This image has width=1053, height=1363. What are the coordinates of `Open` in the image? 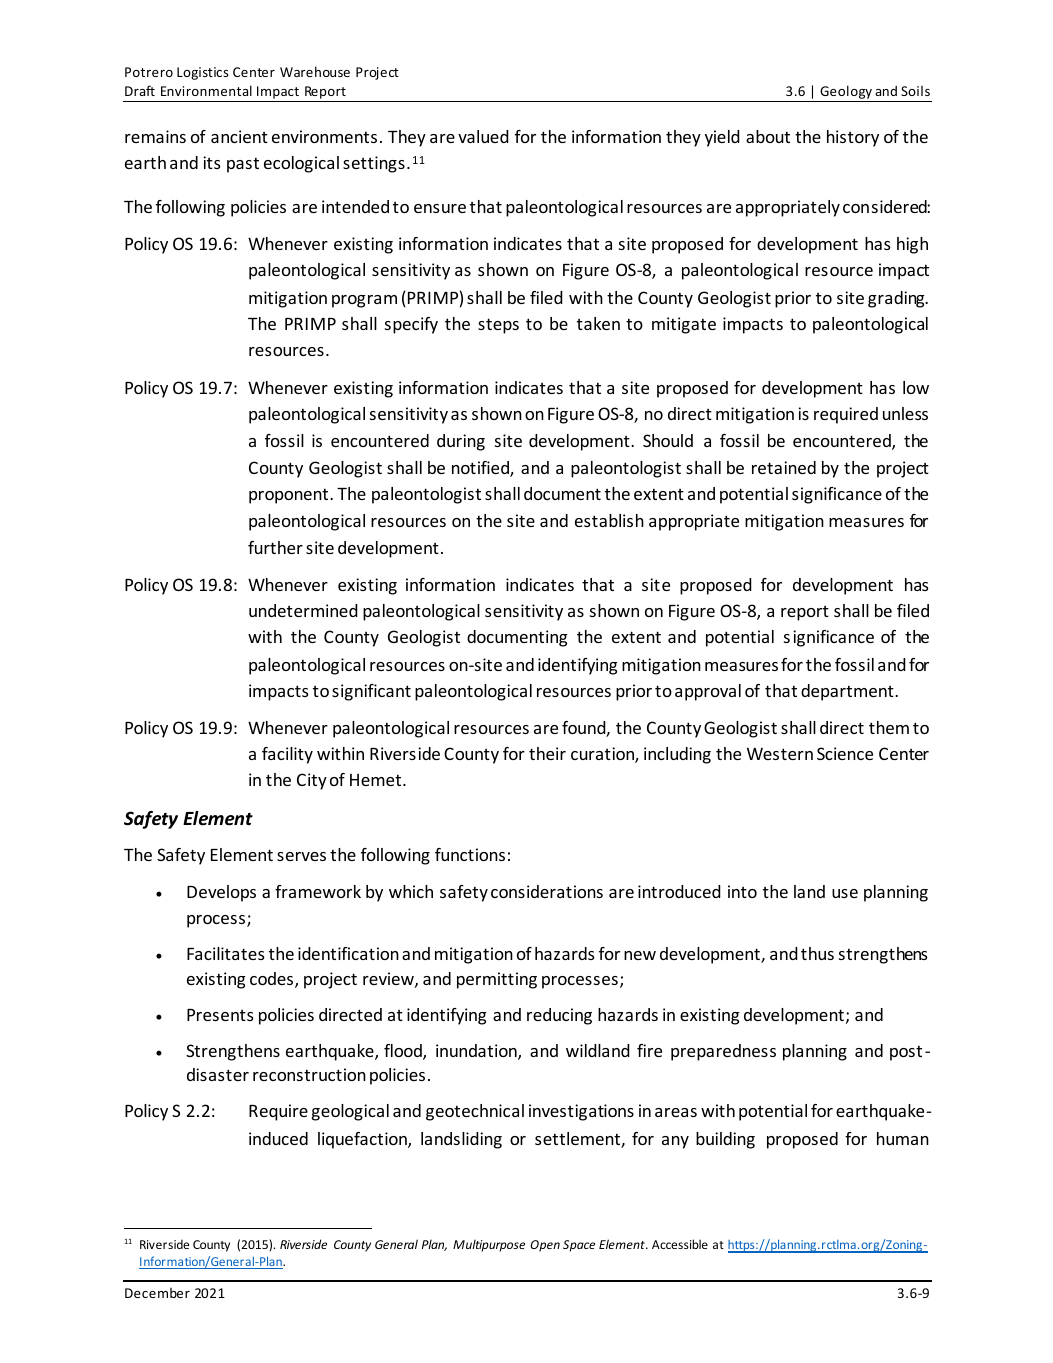 It's located at (545, 1246).
